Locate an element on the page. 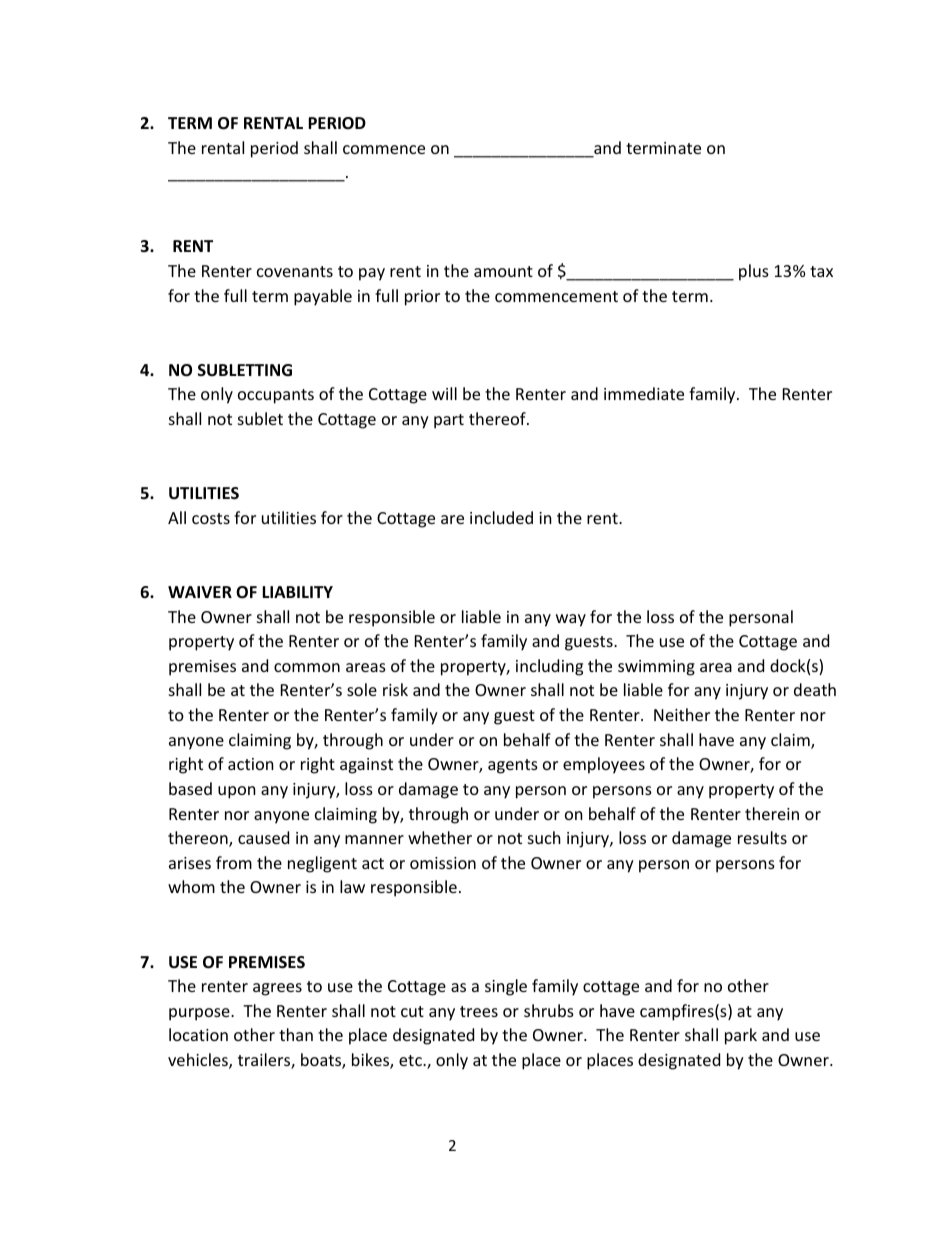  immediate is located at coordinates (644, 393).
